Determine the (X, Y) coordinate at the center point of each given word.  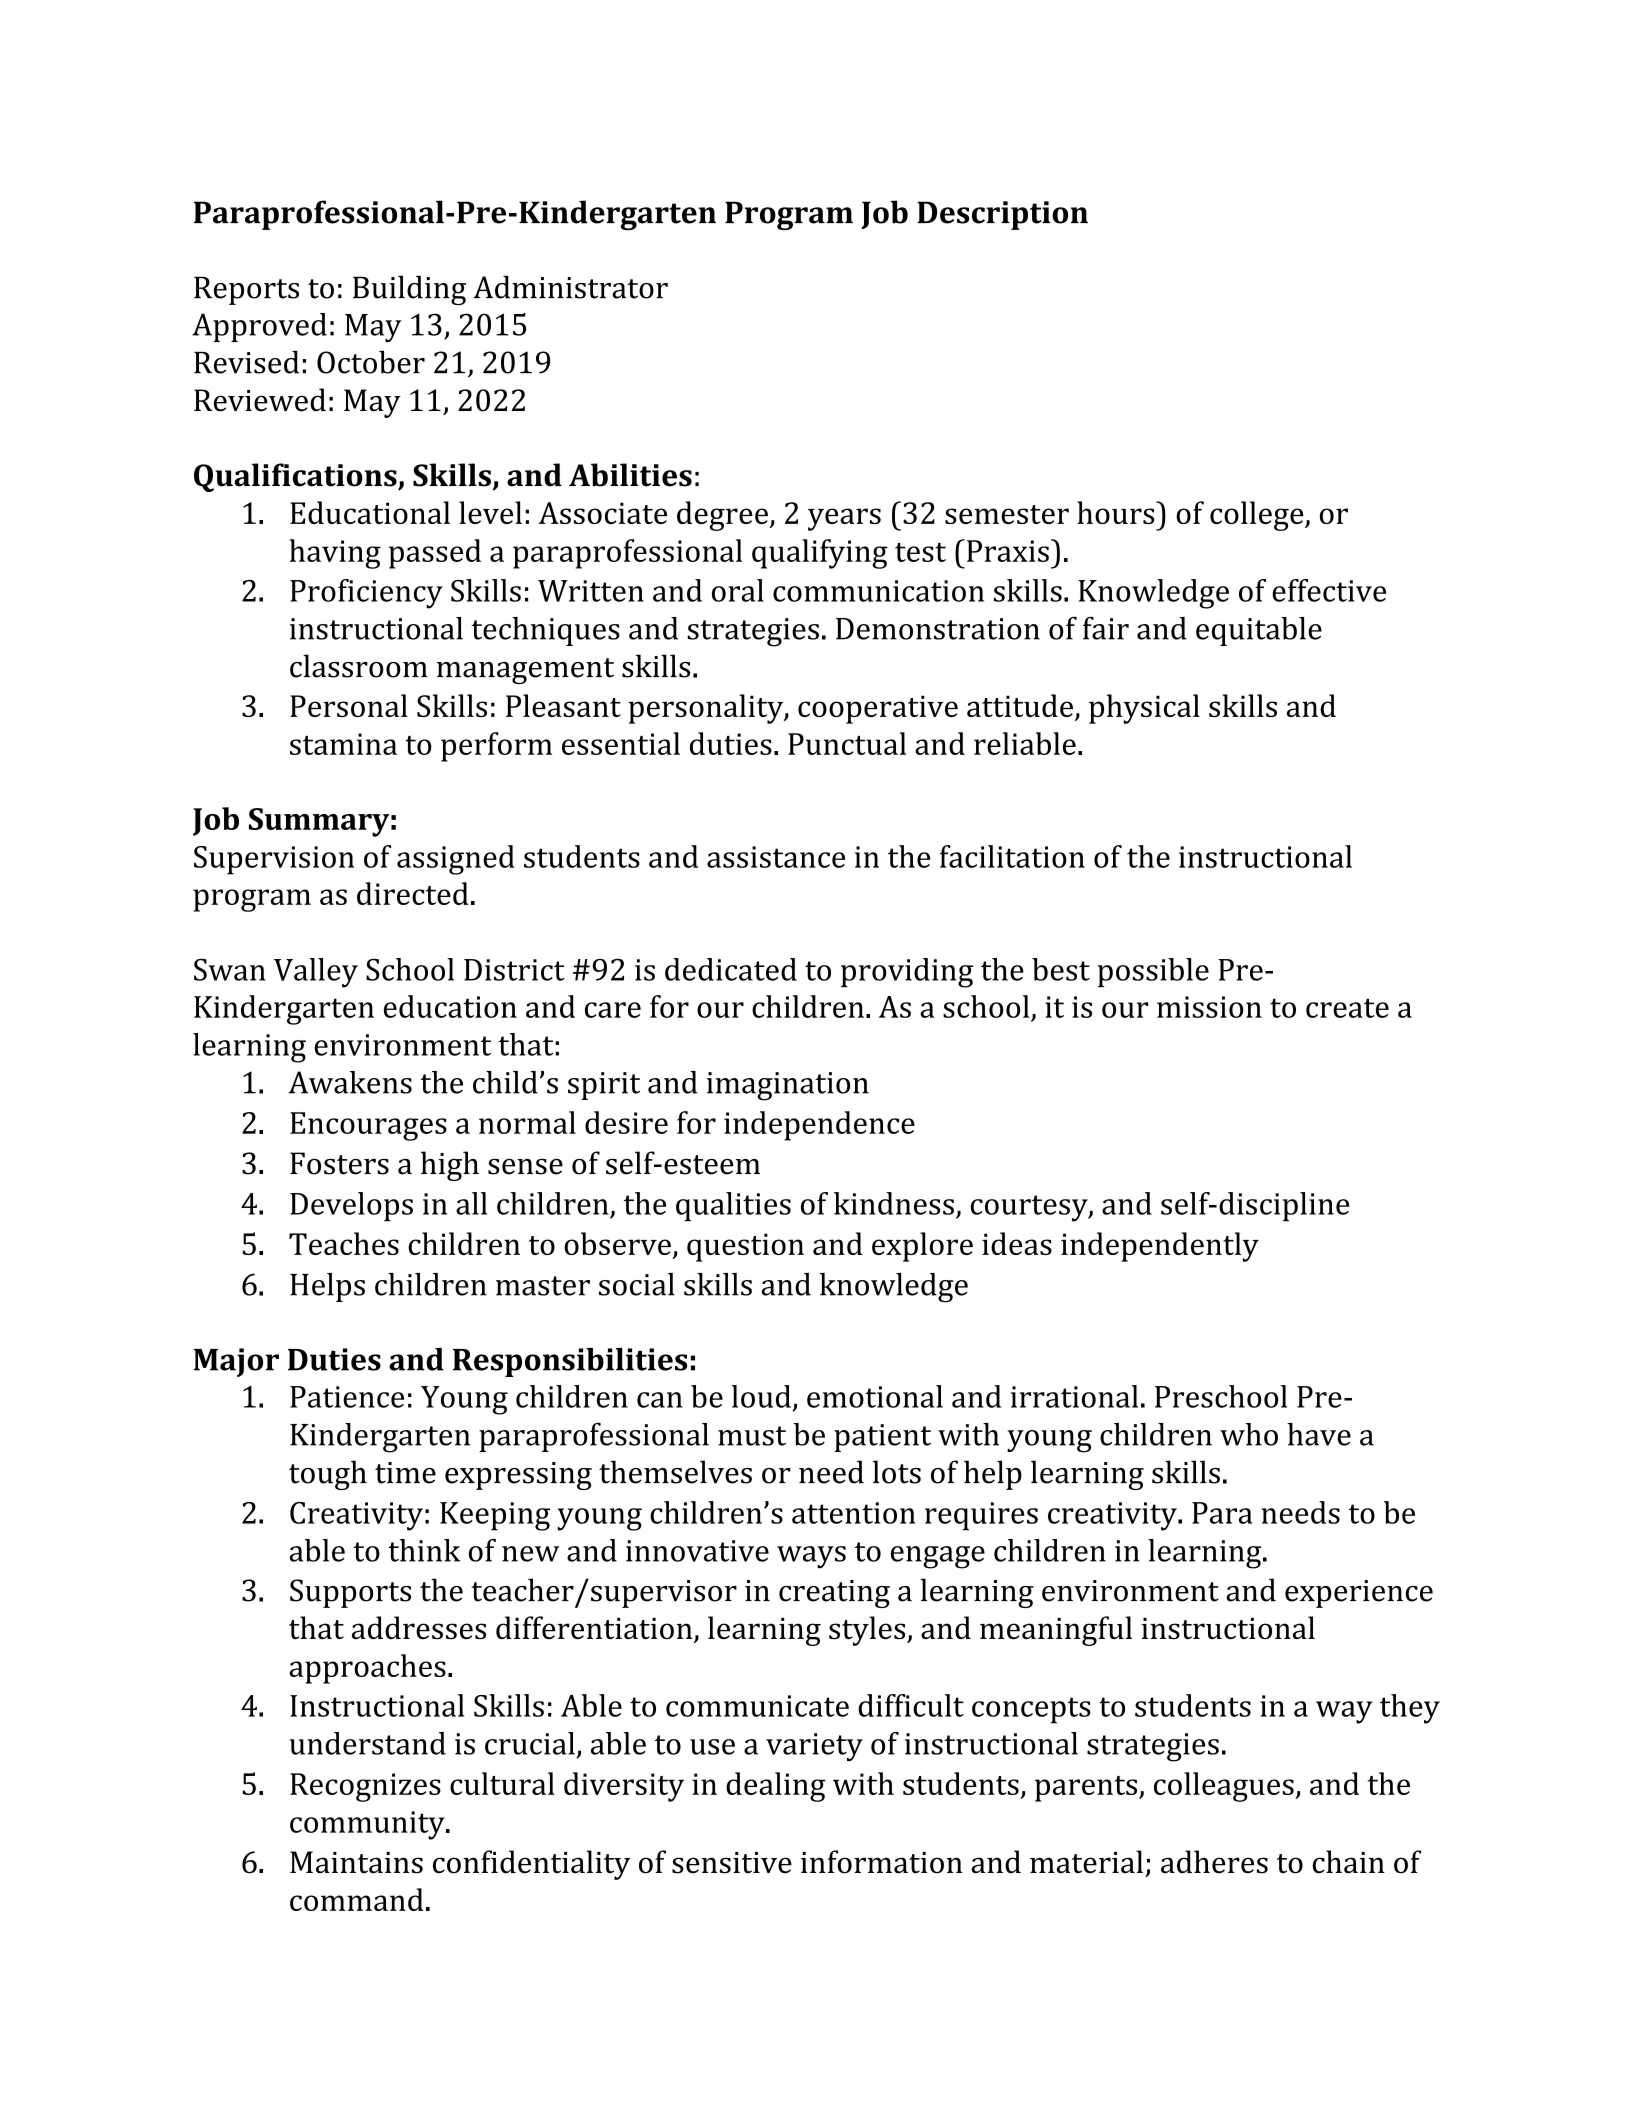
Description (1002, 215)
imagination (788, 1086)
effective (1329, 590)
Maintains (356, 1862)
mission (1209, 1007)
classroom (359, 666)
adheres (1214, 1862)
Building (409, 290)
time (405, 1473)
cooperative (878, 709)
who (1249, 1434)
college (1258, 516)
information (882, 1862)
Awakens (350, 1082)
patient (882, 1438)
